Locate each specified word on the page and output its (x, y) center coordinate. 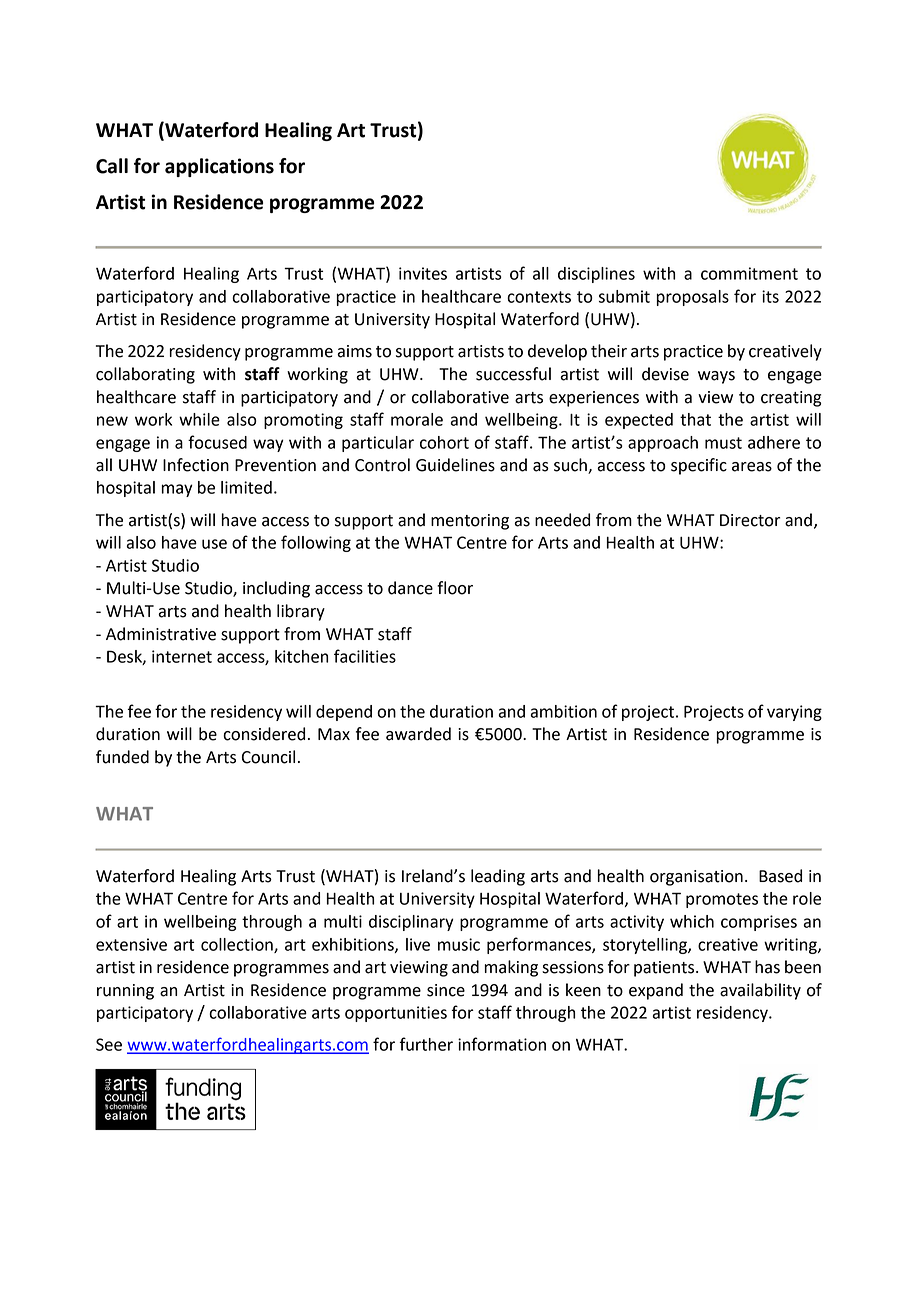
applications (219, 167)
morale (417, 419)
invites (423, 273)
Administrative (161, 634)
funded (122, 757)
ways (716, 377)
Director (750, 520)
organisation (696, 878)
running (125, 992)
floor (455, 588)
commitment (749, 273)
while (199, 419)
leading (498, 877)
